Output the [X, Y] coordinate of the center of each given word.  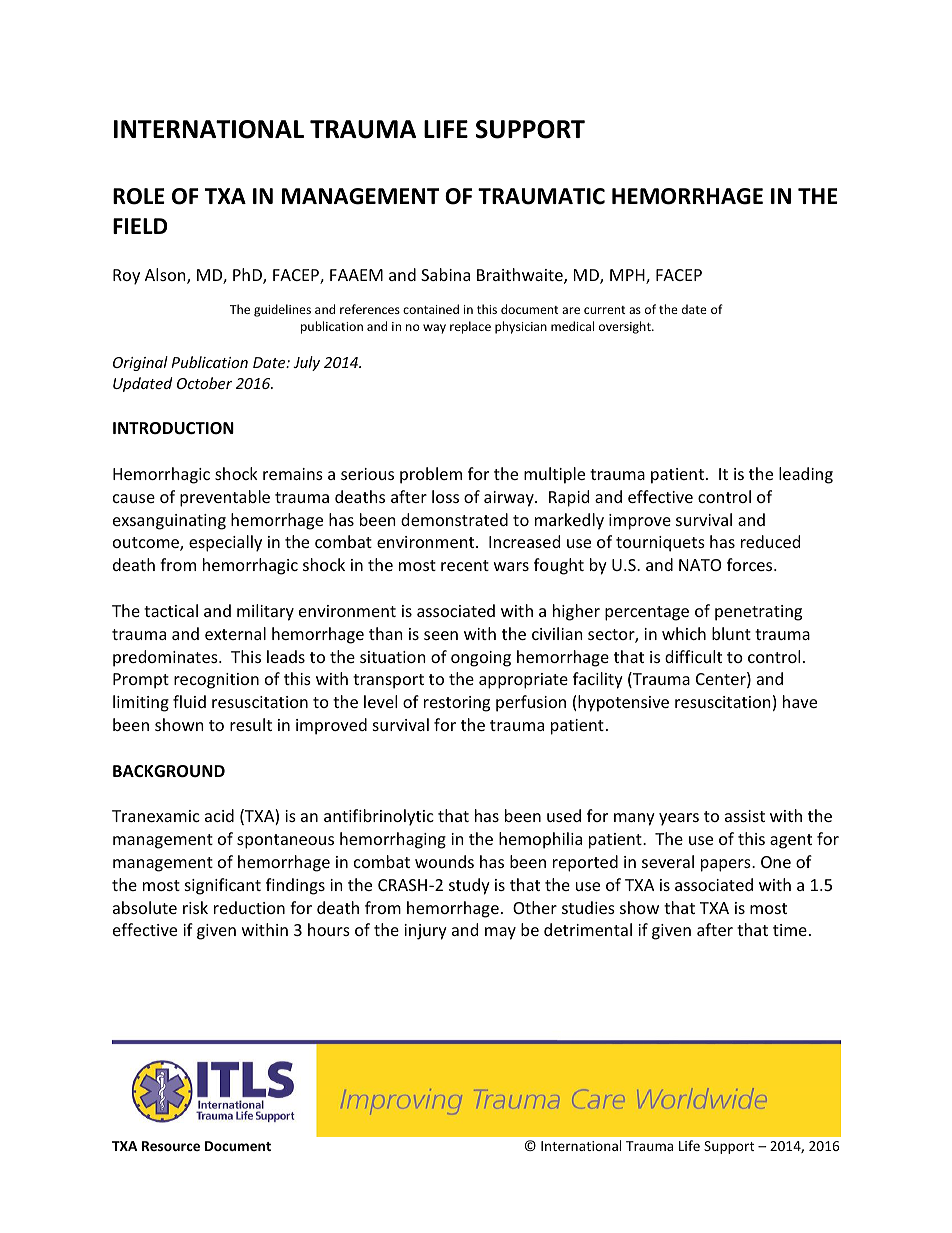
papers [727, 865]
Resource [171, 1146]
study [469, 886]
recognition [216, 681]
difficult [693, 656]
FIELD [140, 226]
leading [806, 475]
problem [431, 475]
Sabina [445, 274]
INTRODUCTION [173, 428]
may [500, 933]
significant [223, 886]
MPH [628, 276]
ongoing [481, 659]
